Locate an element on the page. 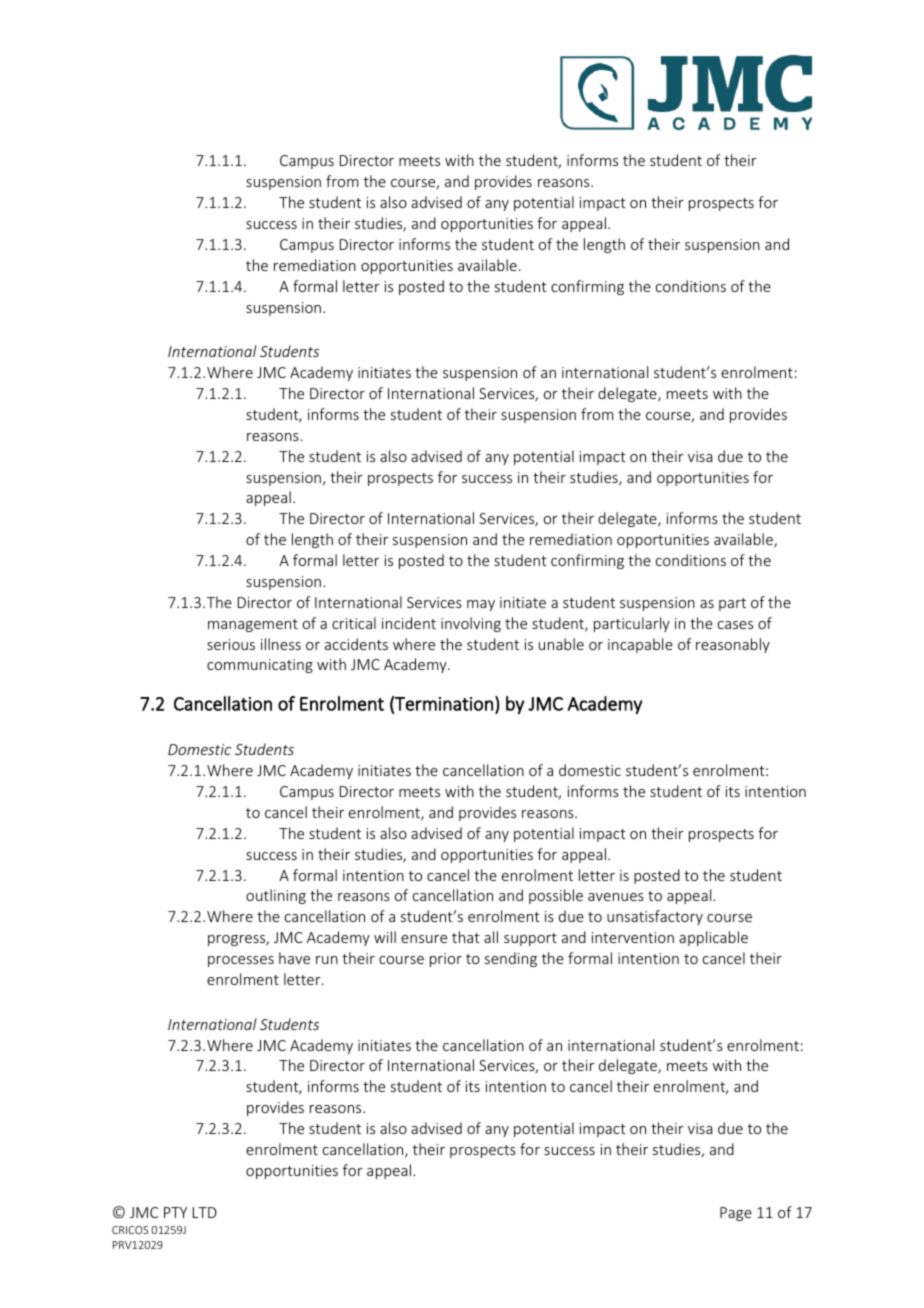 The height and width of the page is (1308, 924). prior is located at coordinates (446, 960).
